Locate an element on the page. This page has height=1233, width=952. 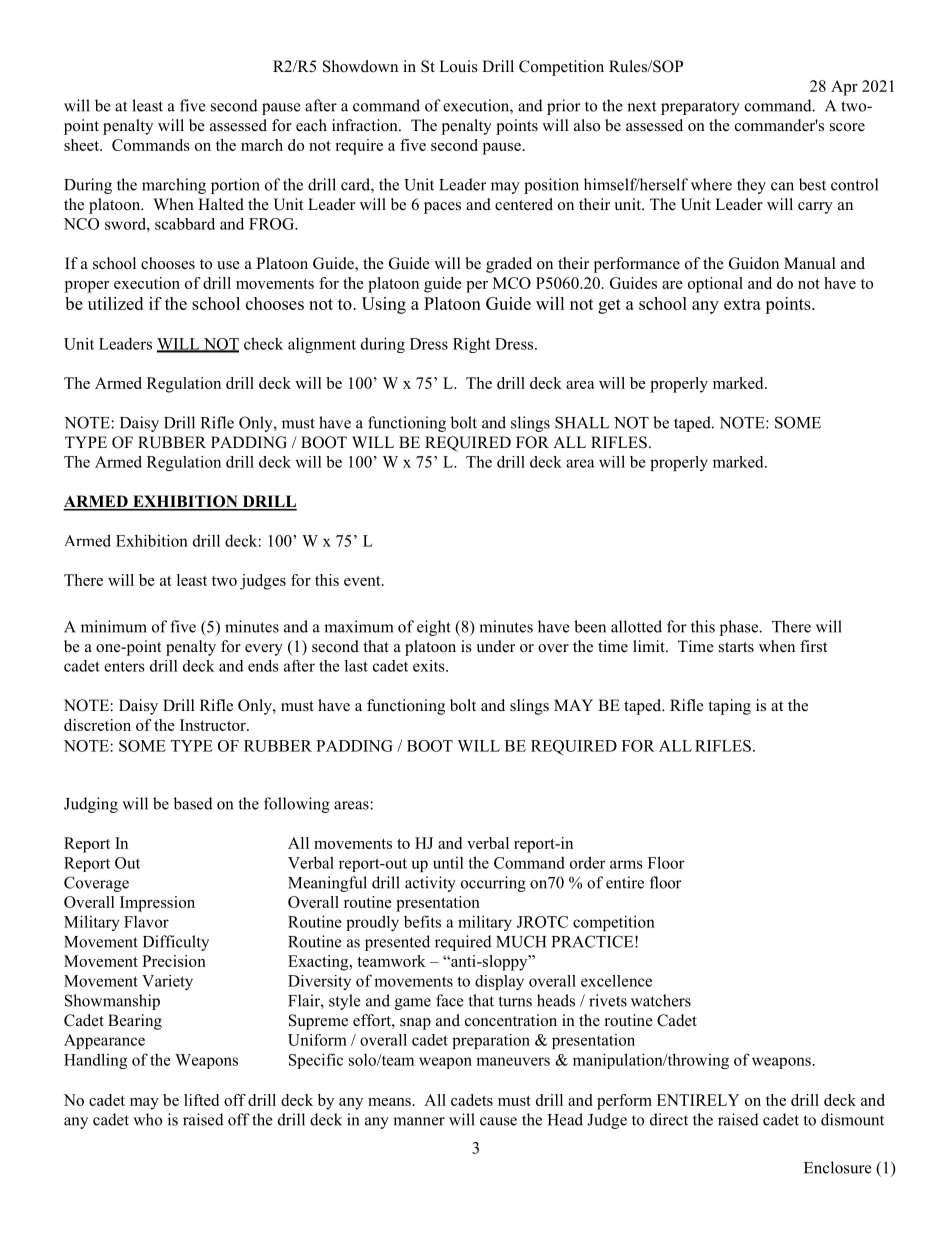
cause is located at coordinates (498, 1121).
